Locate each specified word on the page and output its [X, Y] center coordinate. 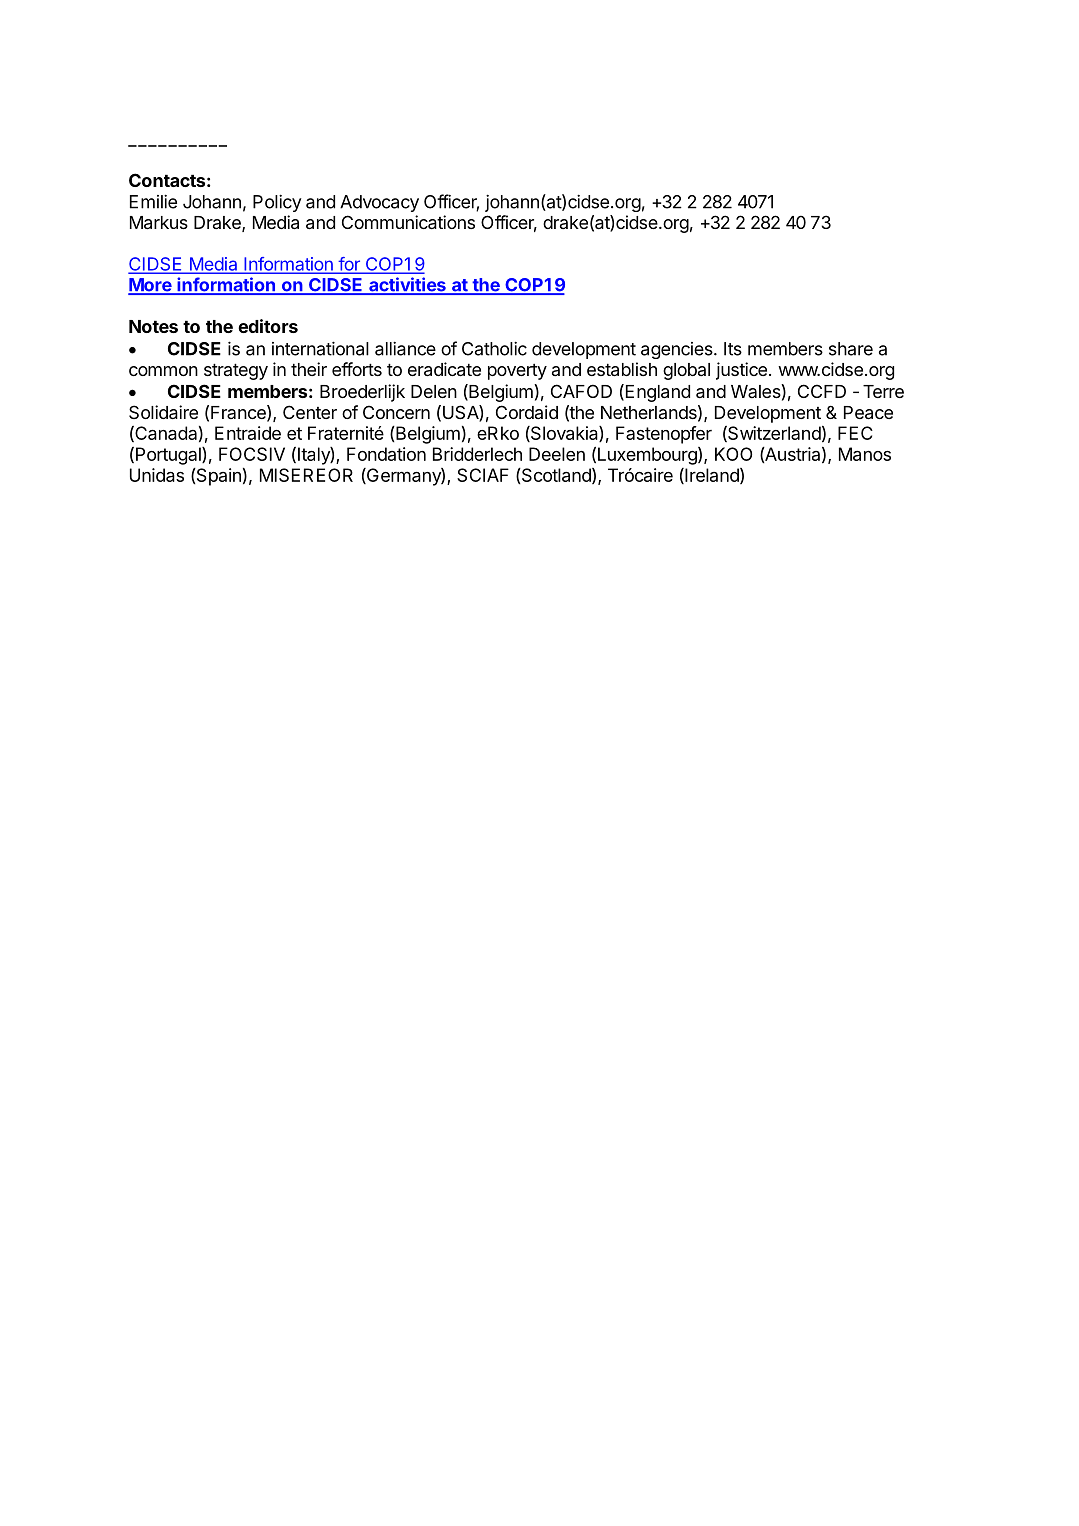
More [151, 286]
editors [268, 326]
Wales [756, 391]
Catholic [494, 348]
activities [407, 285]
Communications [408, 222]
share [851, 349]
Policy [277, 203]
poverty [517, 371]
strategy [236, 371]
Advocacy [379, 203]
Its [733, 349]
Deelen [557, 454]
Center [310, 412]
